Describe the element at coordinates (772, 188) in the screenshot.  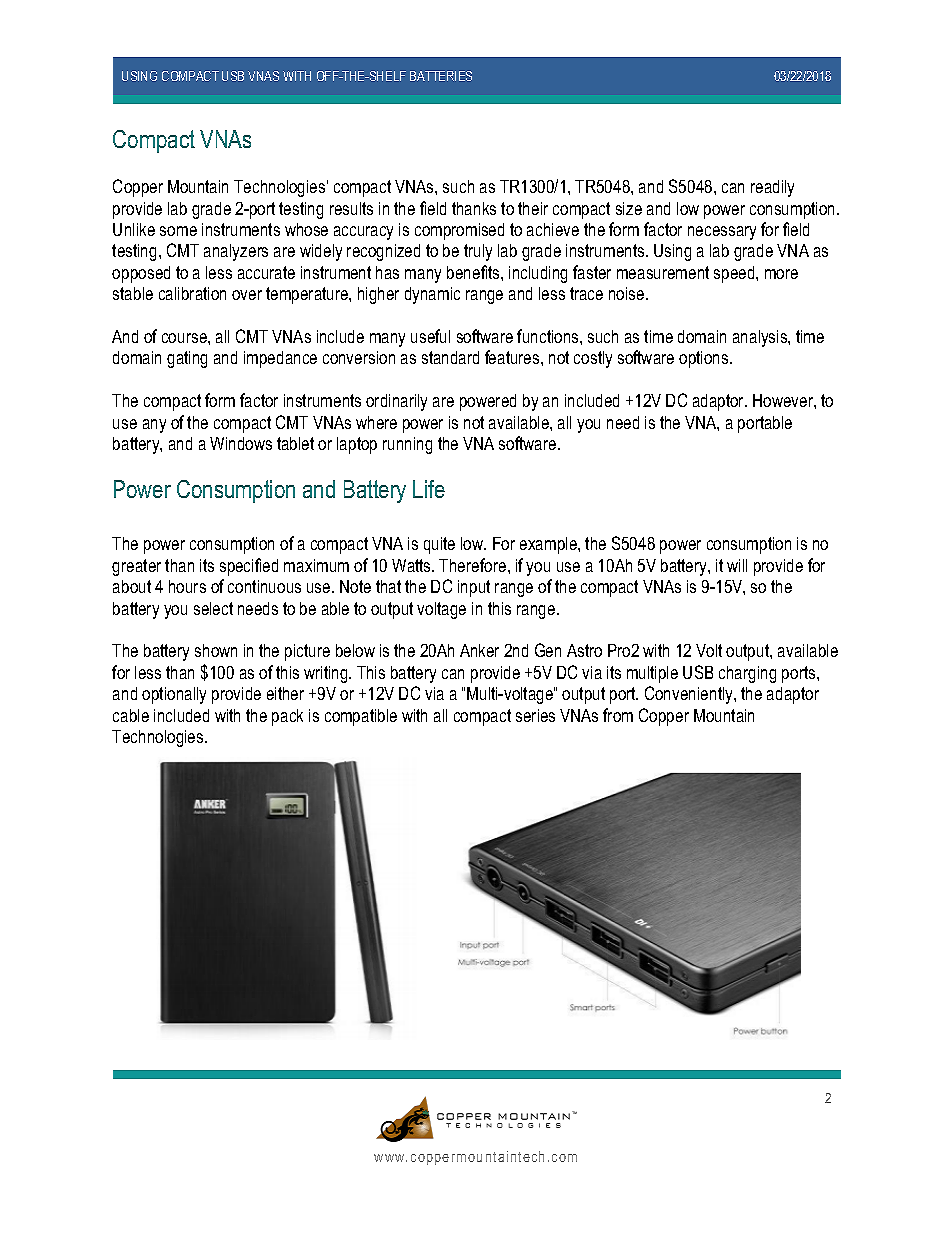
I see `readily` at that location.
